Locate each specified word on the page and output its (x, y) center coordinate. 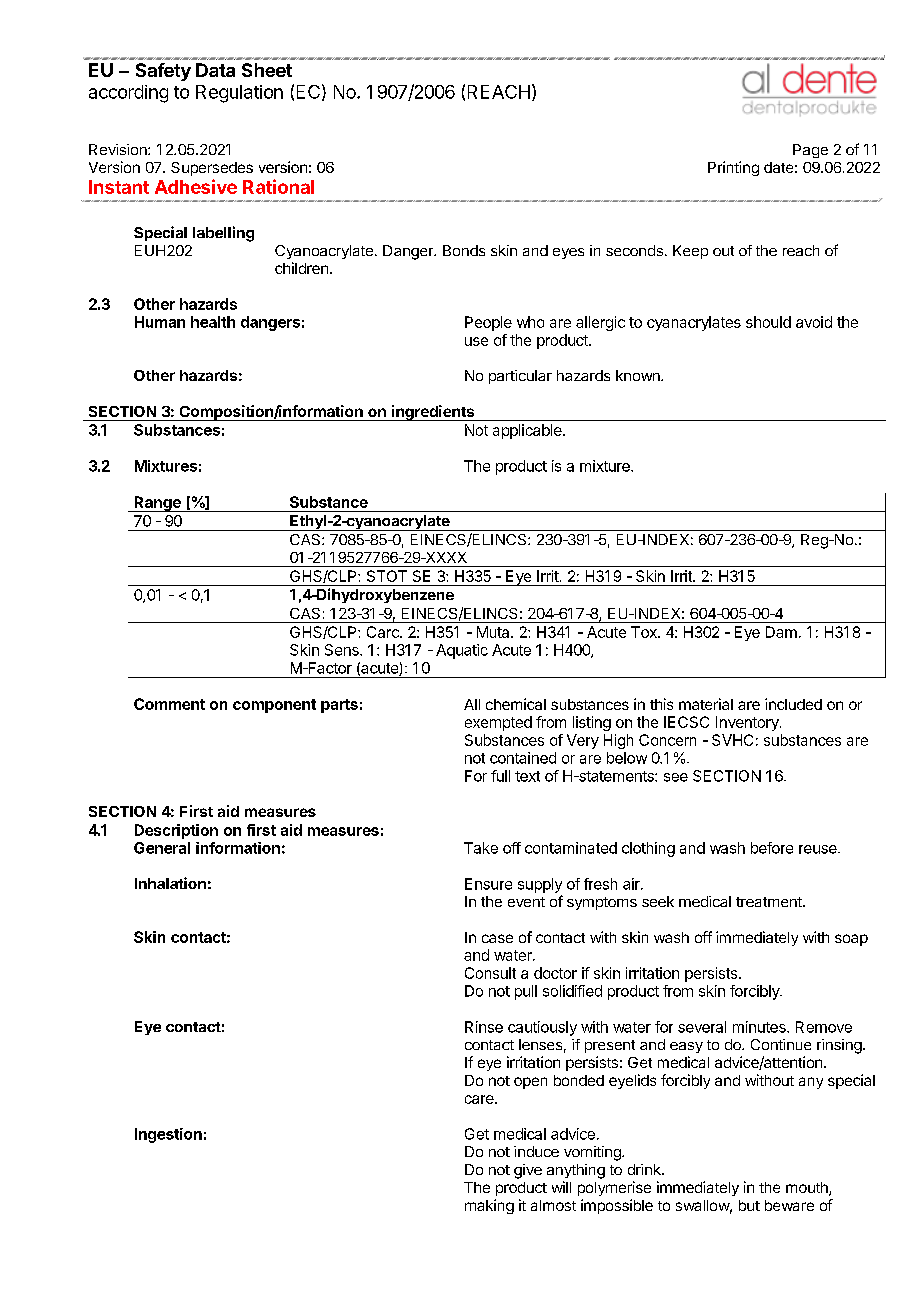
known (639, 375)
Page (810, 151)
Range (157, 504)
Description (176, 831)
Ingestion (168, 1135)
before (772, 848)
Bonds (464, 250)
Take (481, 848)
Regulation (239, 94)
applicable (528, 431)
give (528, 1171)
